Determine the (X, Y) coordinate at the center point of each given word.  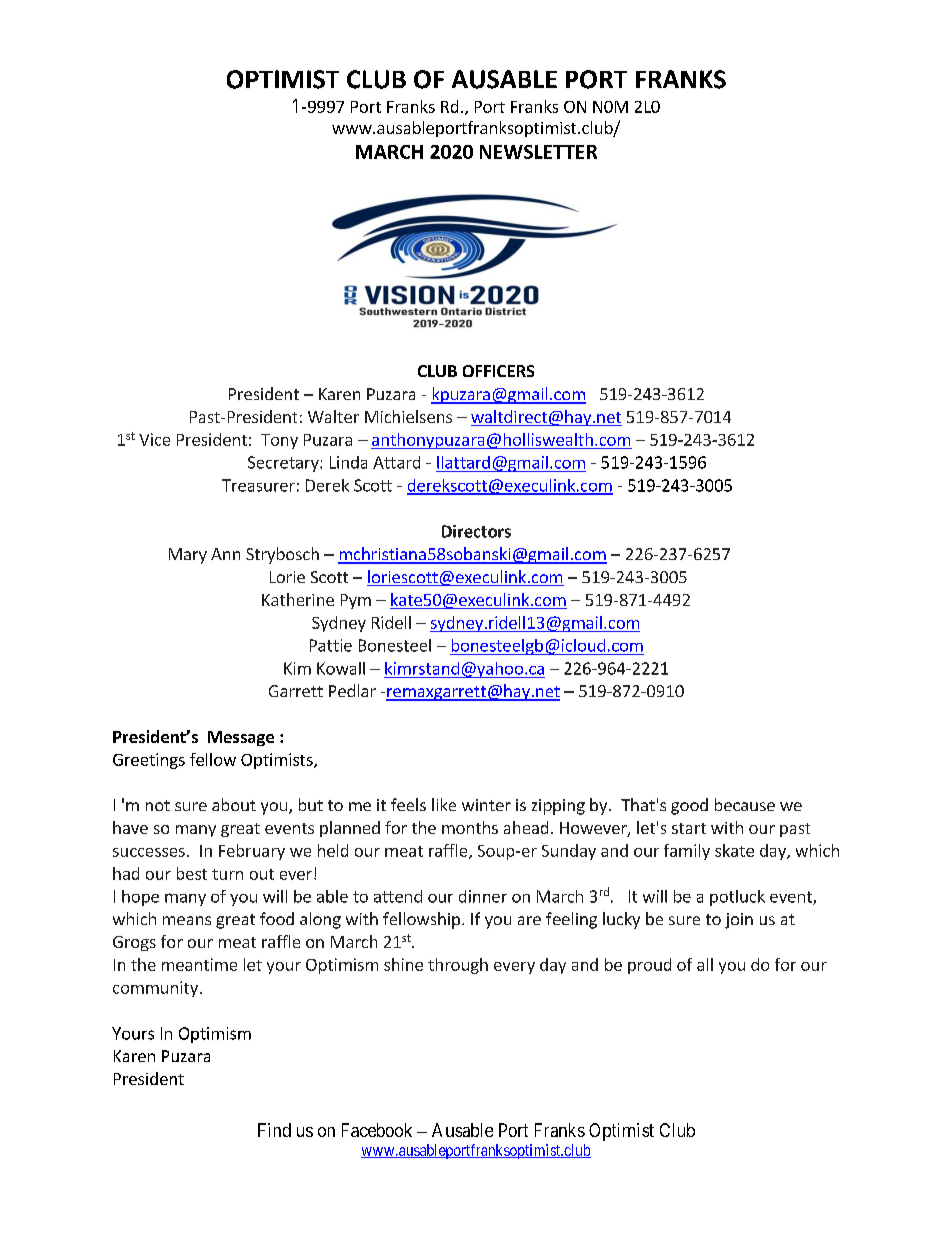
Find (274, 1130)
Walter (333, 416)
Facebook (377, 1130)
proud (649, 966)
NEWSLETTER (538, 152)
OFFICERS (498, 371)
